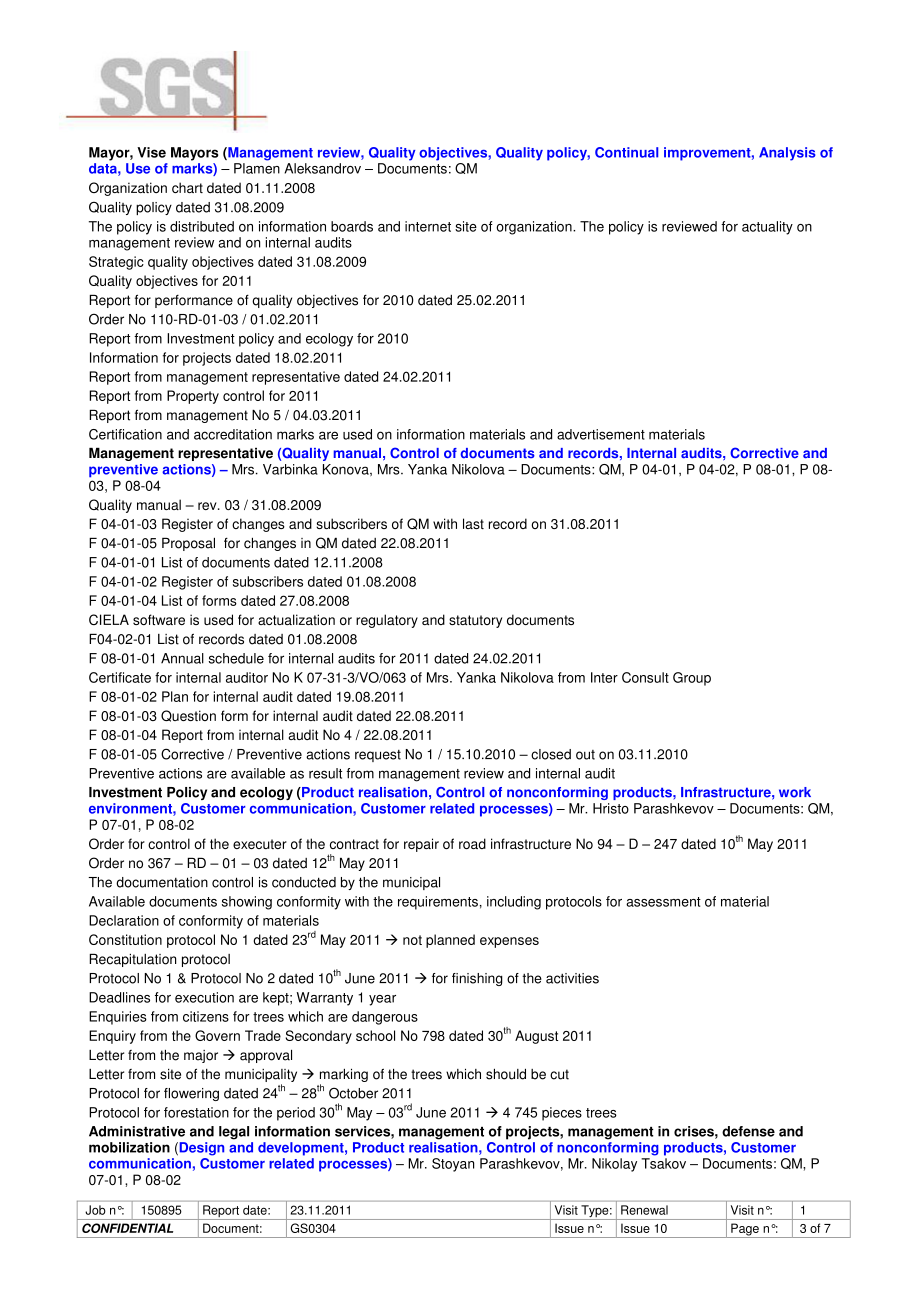 Image resolution: width=924 pixels, height=1308 pixels. I want to click on pieces, so click(562, 1114).
